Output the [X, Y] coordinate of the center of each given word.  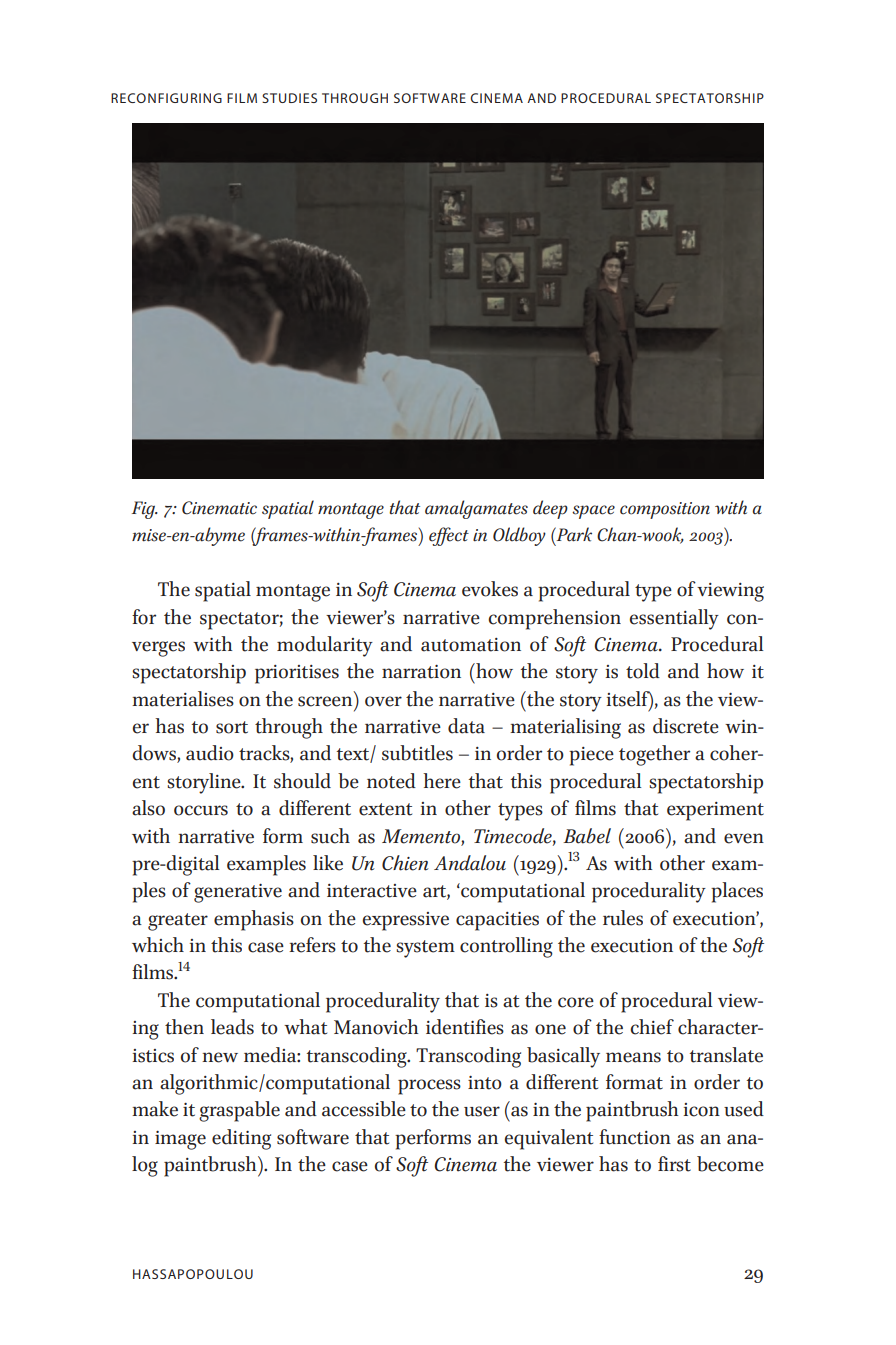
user [482, 1111]
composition [665, 510]
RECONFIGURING [166, 98]
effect [449, 536]
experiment [715, 811]
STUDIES [289, 98]
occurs [201, 810]
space [593, 512]
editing [241, 1139]
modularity [325, 646]
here [442, 781]
